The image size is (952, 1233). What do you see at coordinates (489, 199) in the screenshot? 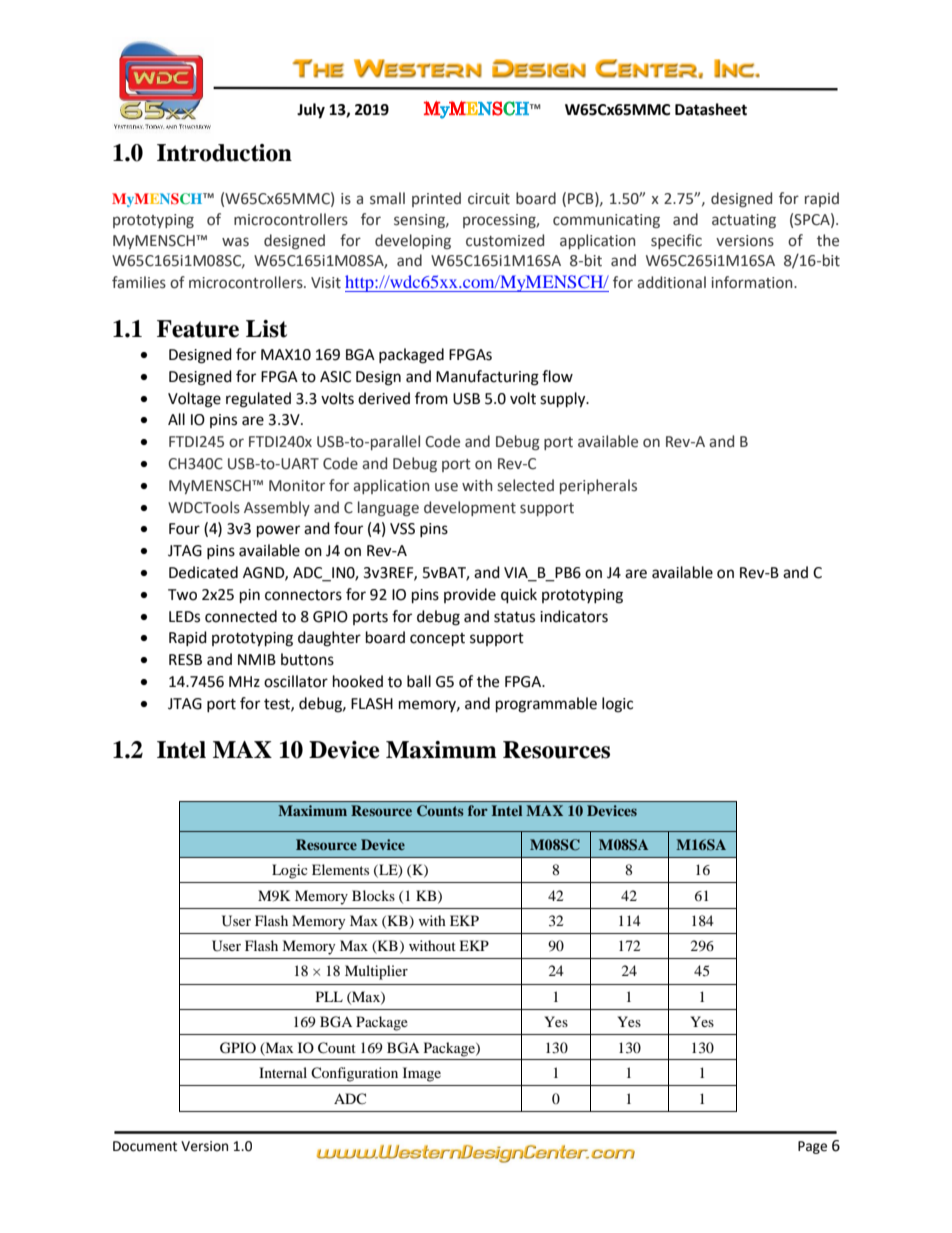
I see `circuit` at bounding box center [489, 199].
